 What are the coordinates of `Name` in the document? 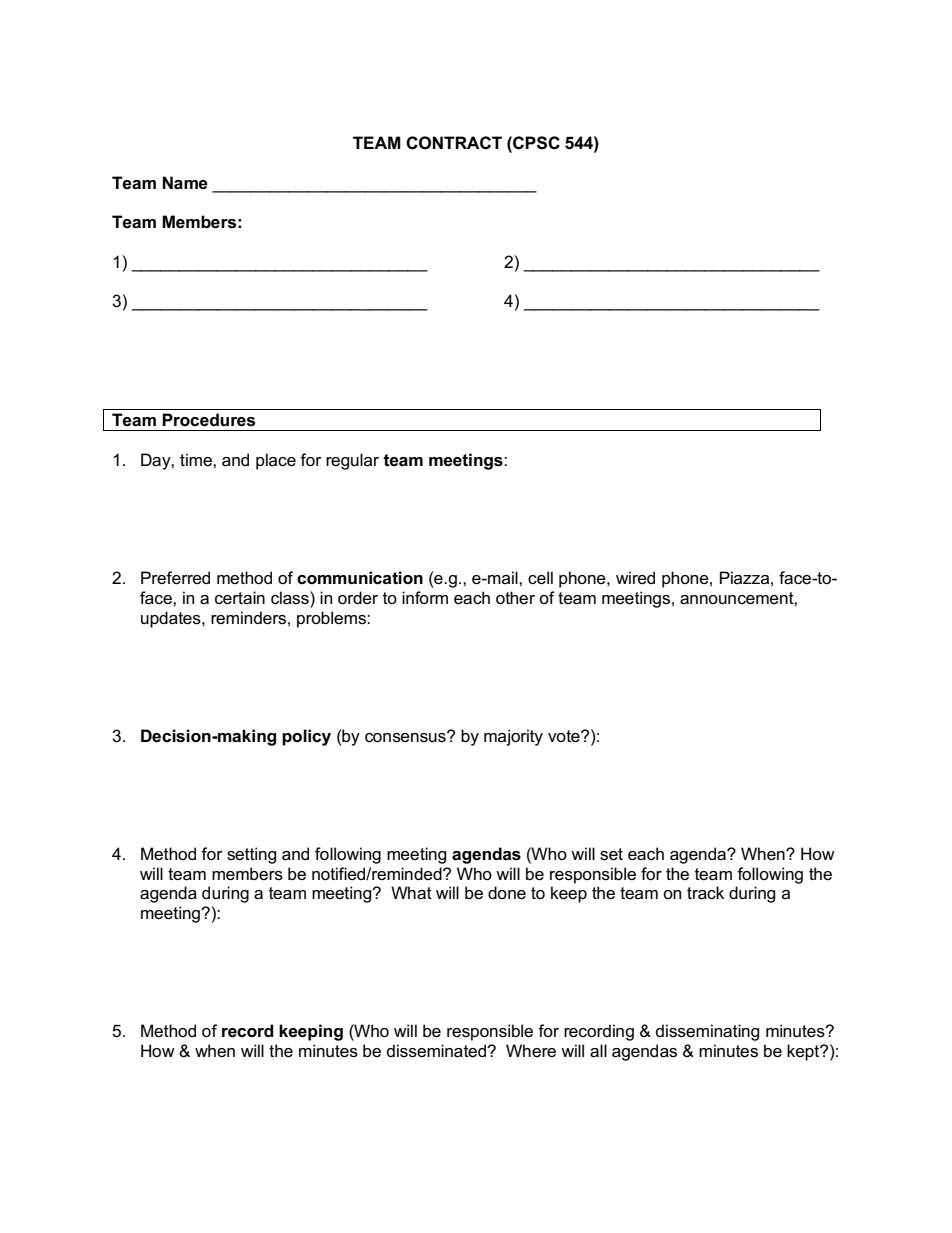 It's located at (185, 183).
